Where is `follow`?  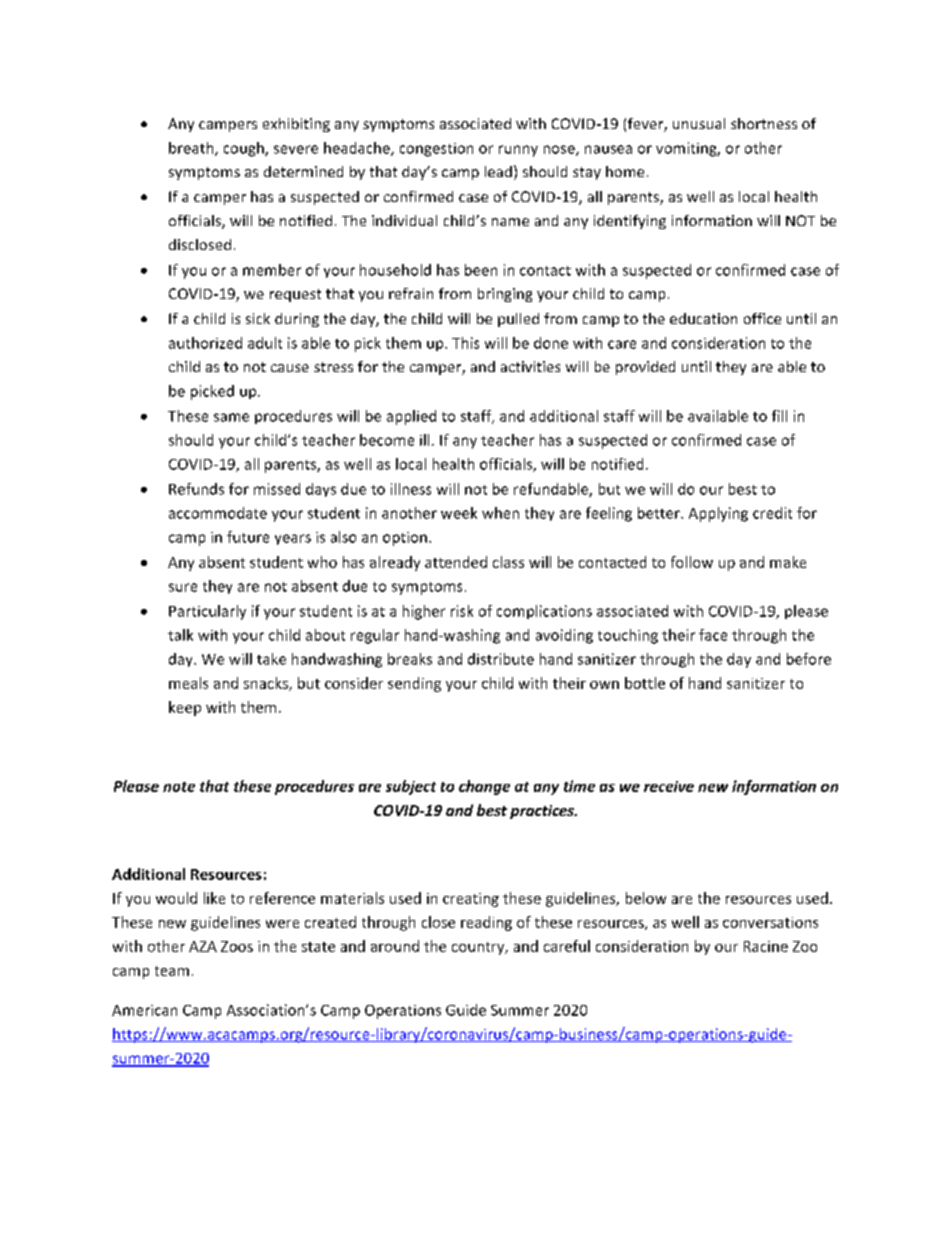 follow is located at coordinates (692, 562).
